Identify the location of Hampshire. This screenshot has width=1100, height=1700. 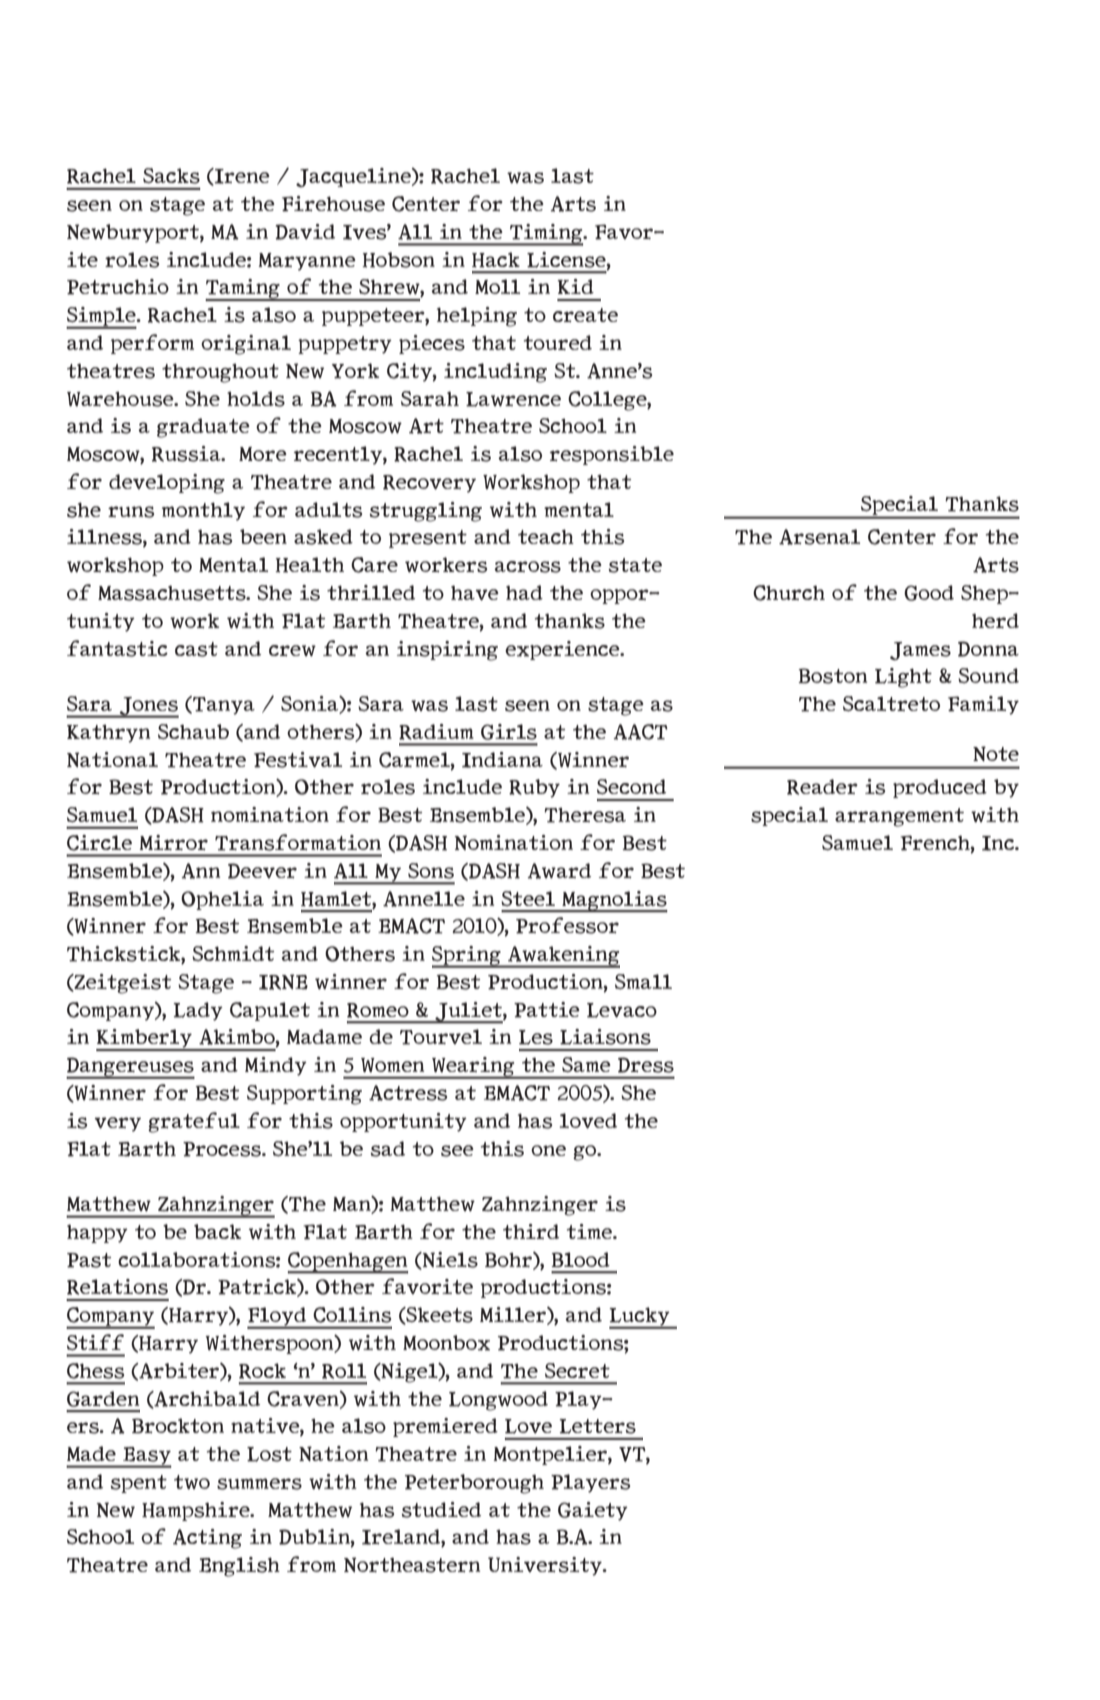
(197, 1511).
